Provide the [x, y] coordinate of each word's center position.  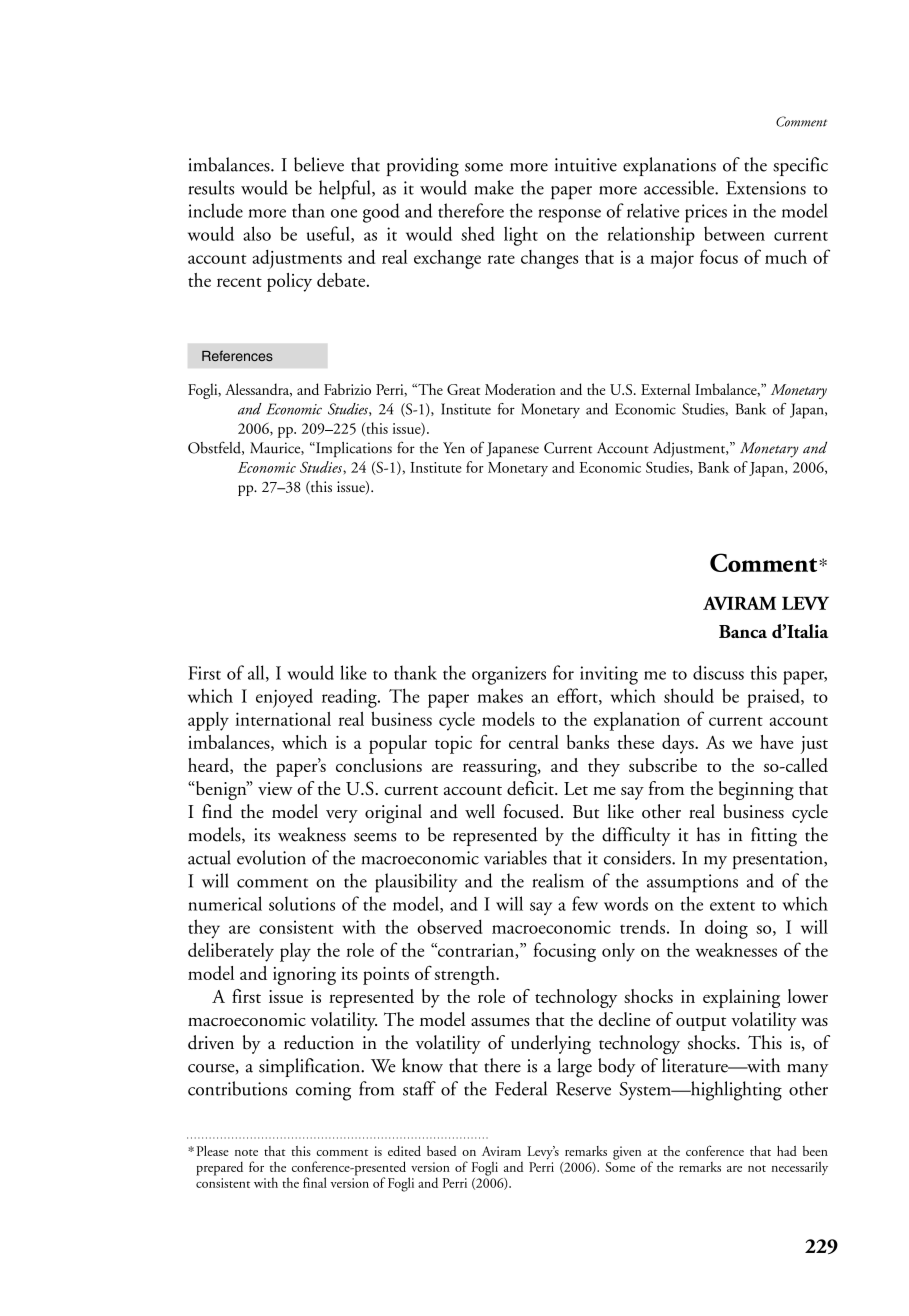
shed [478, 233]
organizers [509, 675]
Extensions [766, 188]
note [246, 1152]
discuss [718, 672]
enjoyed [284, 698]
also [257, 233]
